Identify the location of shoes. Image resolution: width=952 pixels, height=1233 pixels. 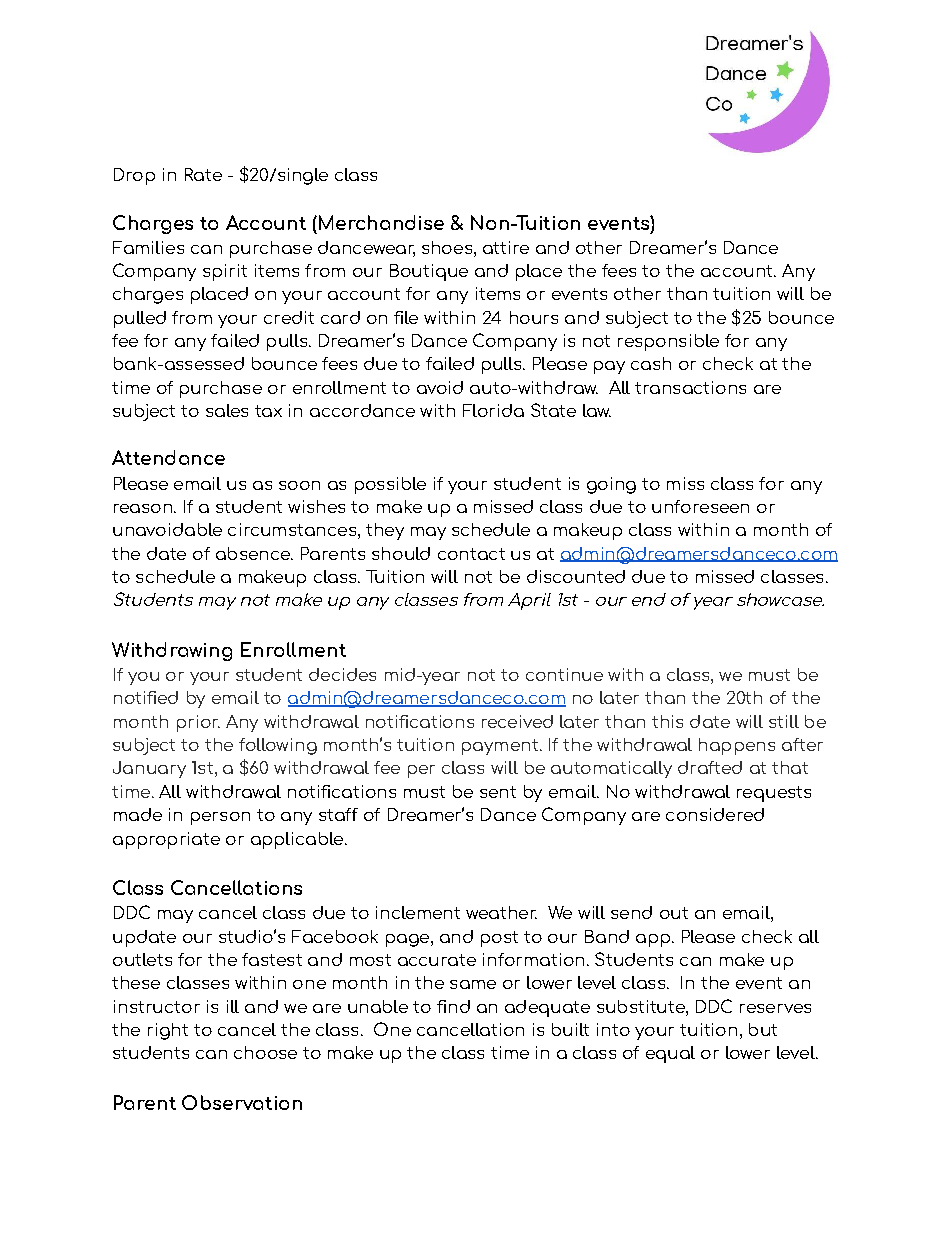
(447, 247).
